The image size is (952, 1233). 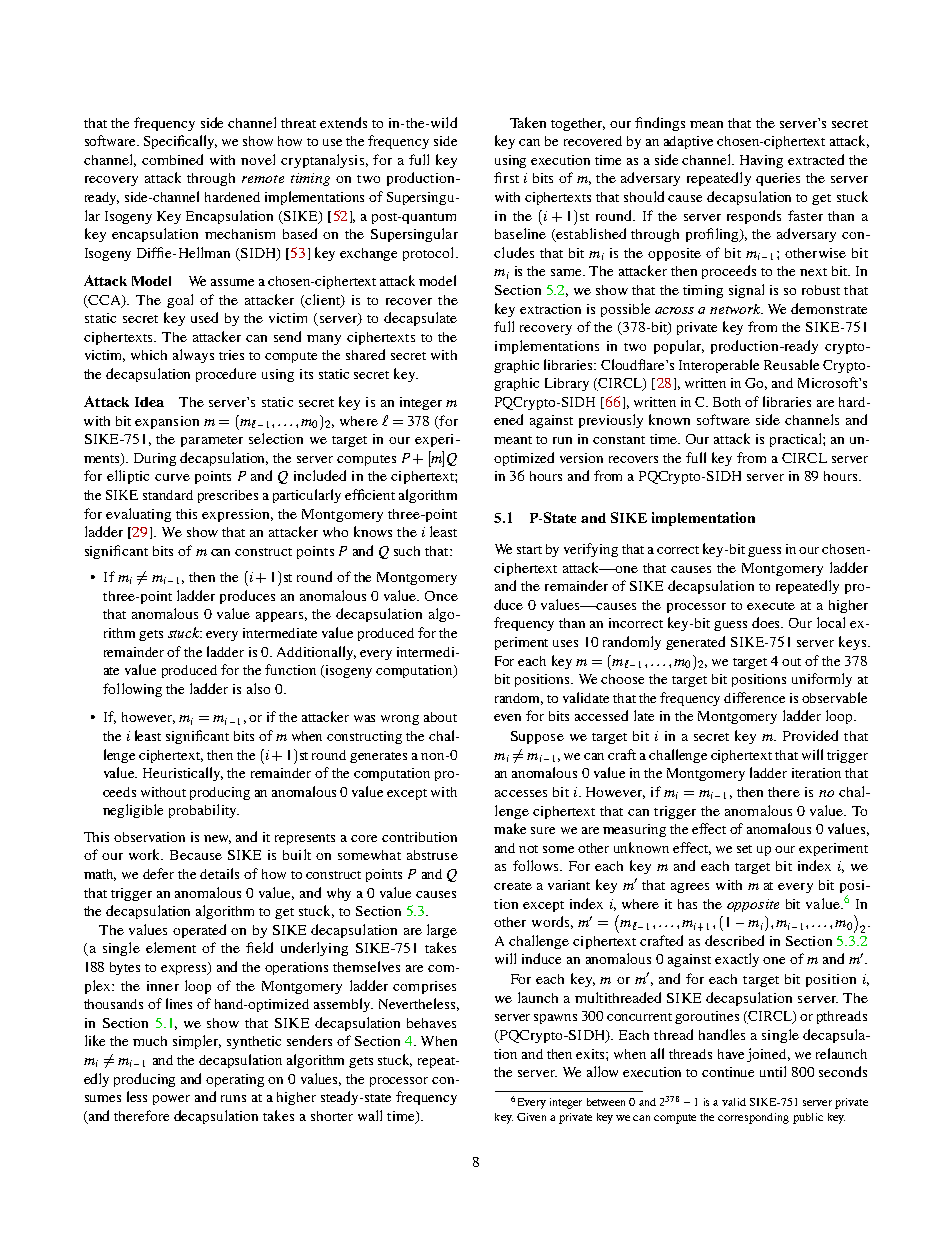 I want to click on set, so click(x=744, y=849).
